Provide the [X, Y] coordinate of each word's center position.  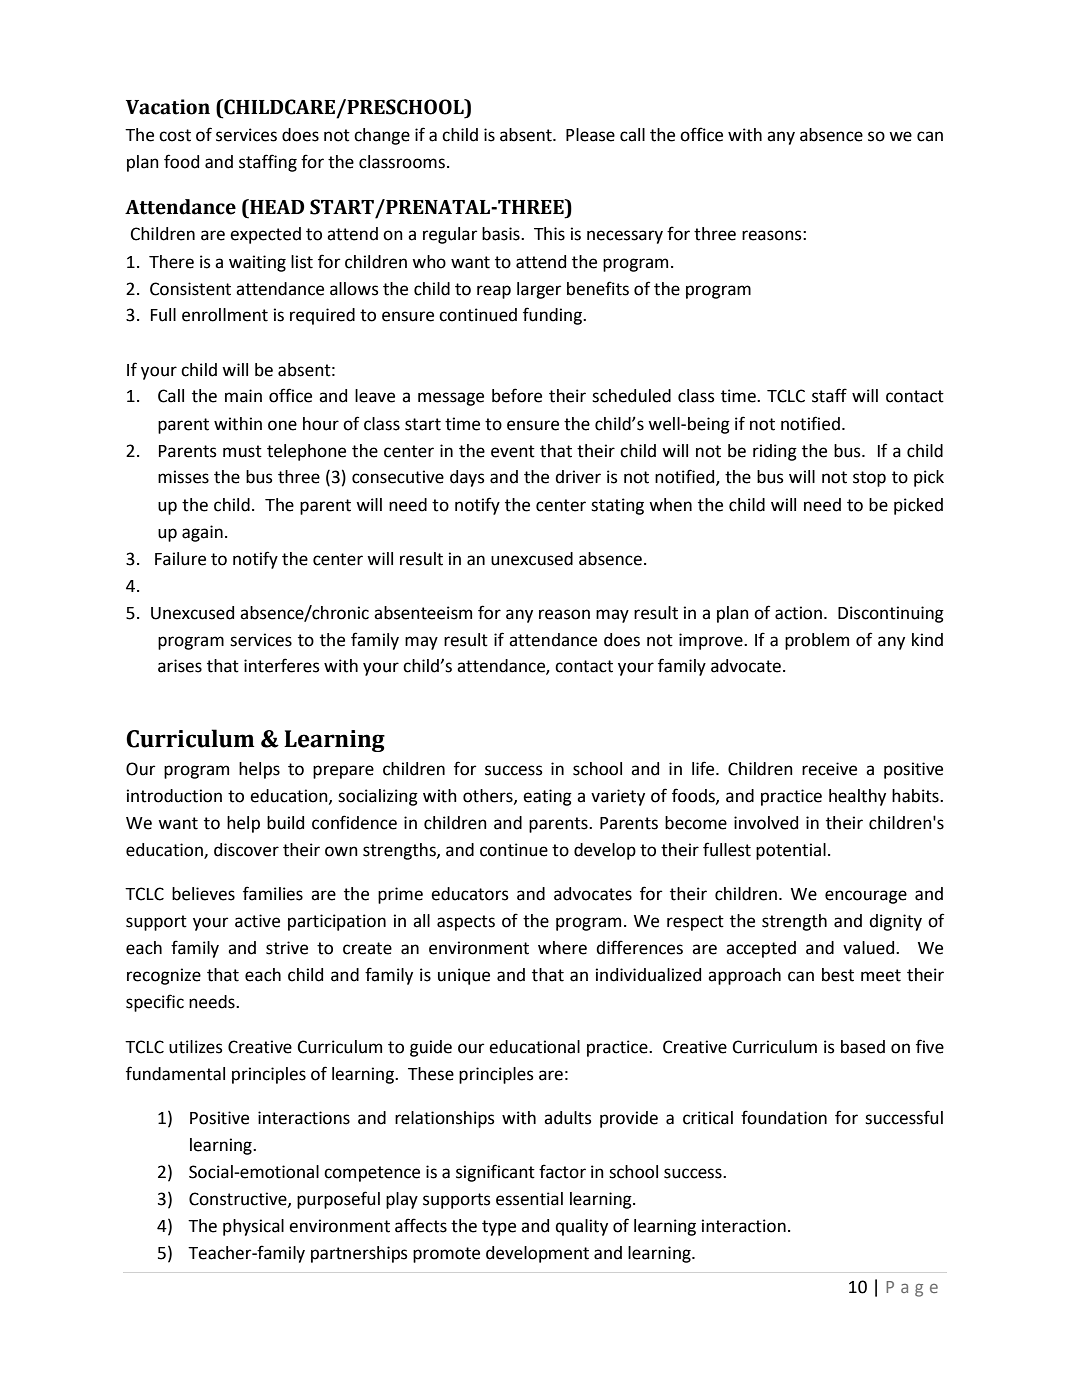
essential [529, 1199]
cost [175, 135]
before [517, 395]
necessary [625, 237]
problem [817, 641]
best [838, 975]
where [562, 948]
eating [547, 797]
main [243, 396]
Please [590, 135]
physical [253, 1227]
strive [287, 948]
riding [775, 452]
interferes [282, 665]
